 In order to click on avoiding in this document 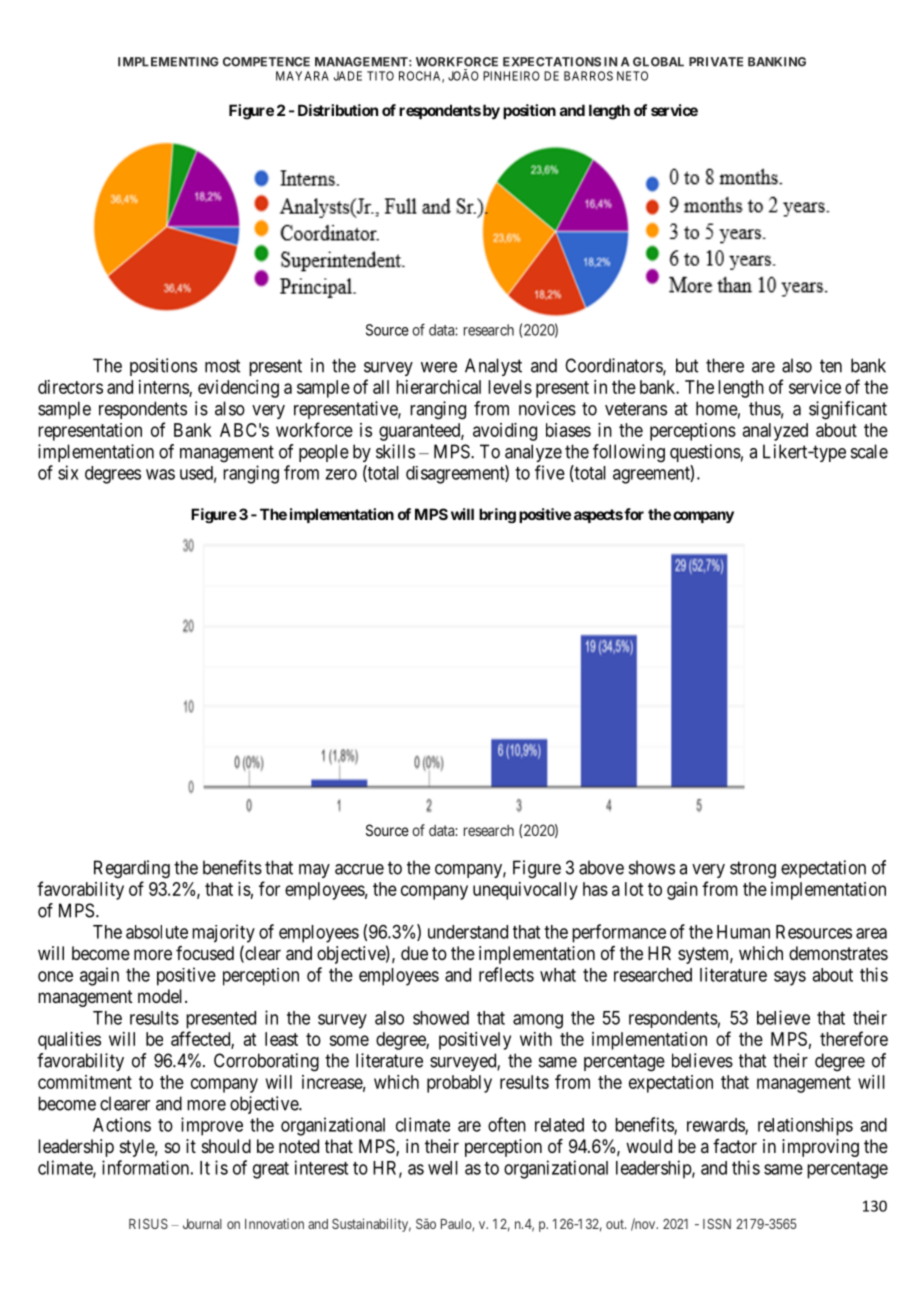, I will do `click(505, 432)`.
